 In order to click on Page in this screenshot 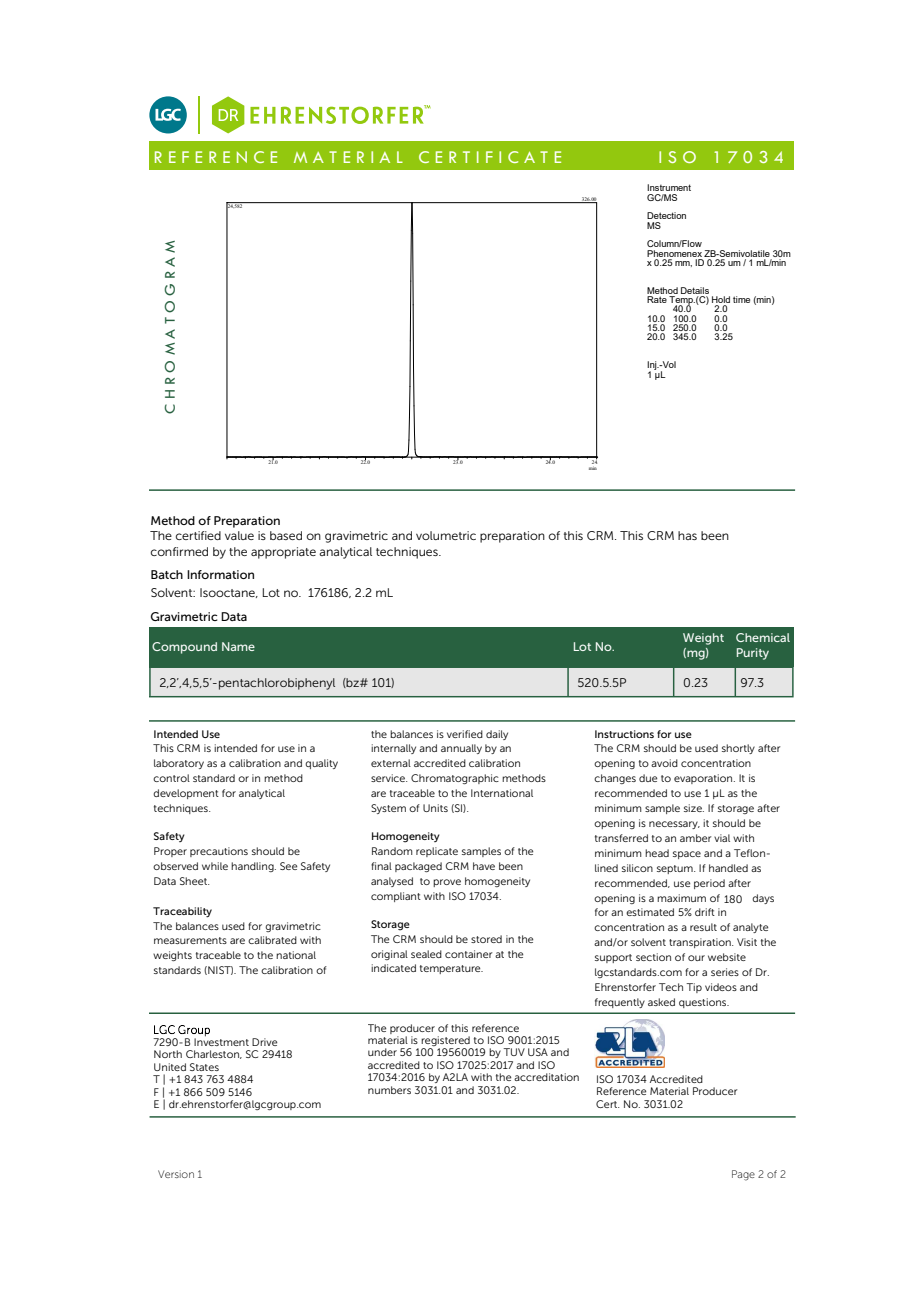, I will do `click(743, 1175)`.
